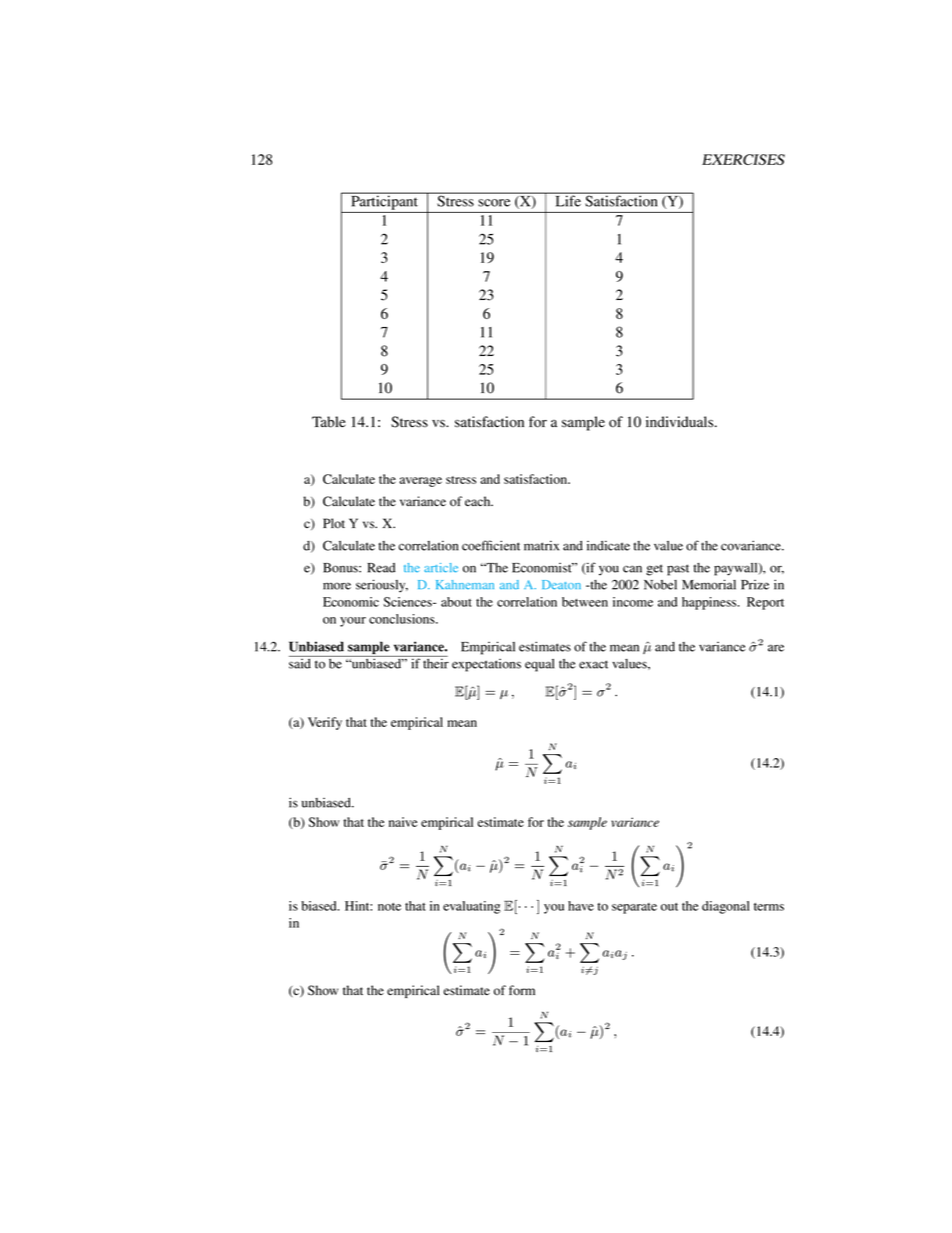 This screenshot has width=952, height=1233. I want to click on note, so click(389, 907).
